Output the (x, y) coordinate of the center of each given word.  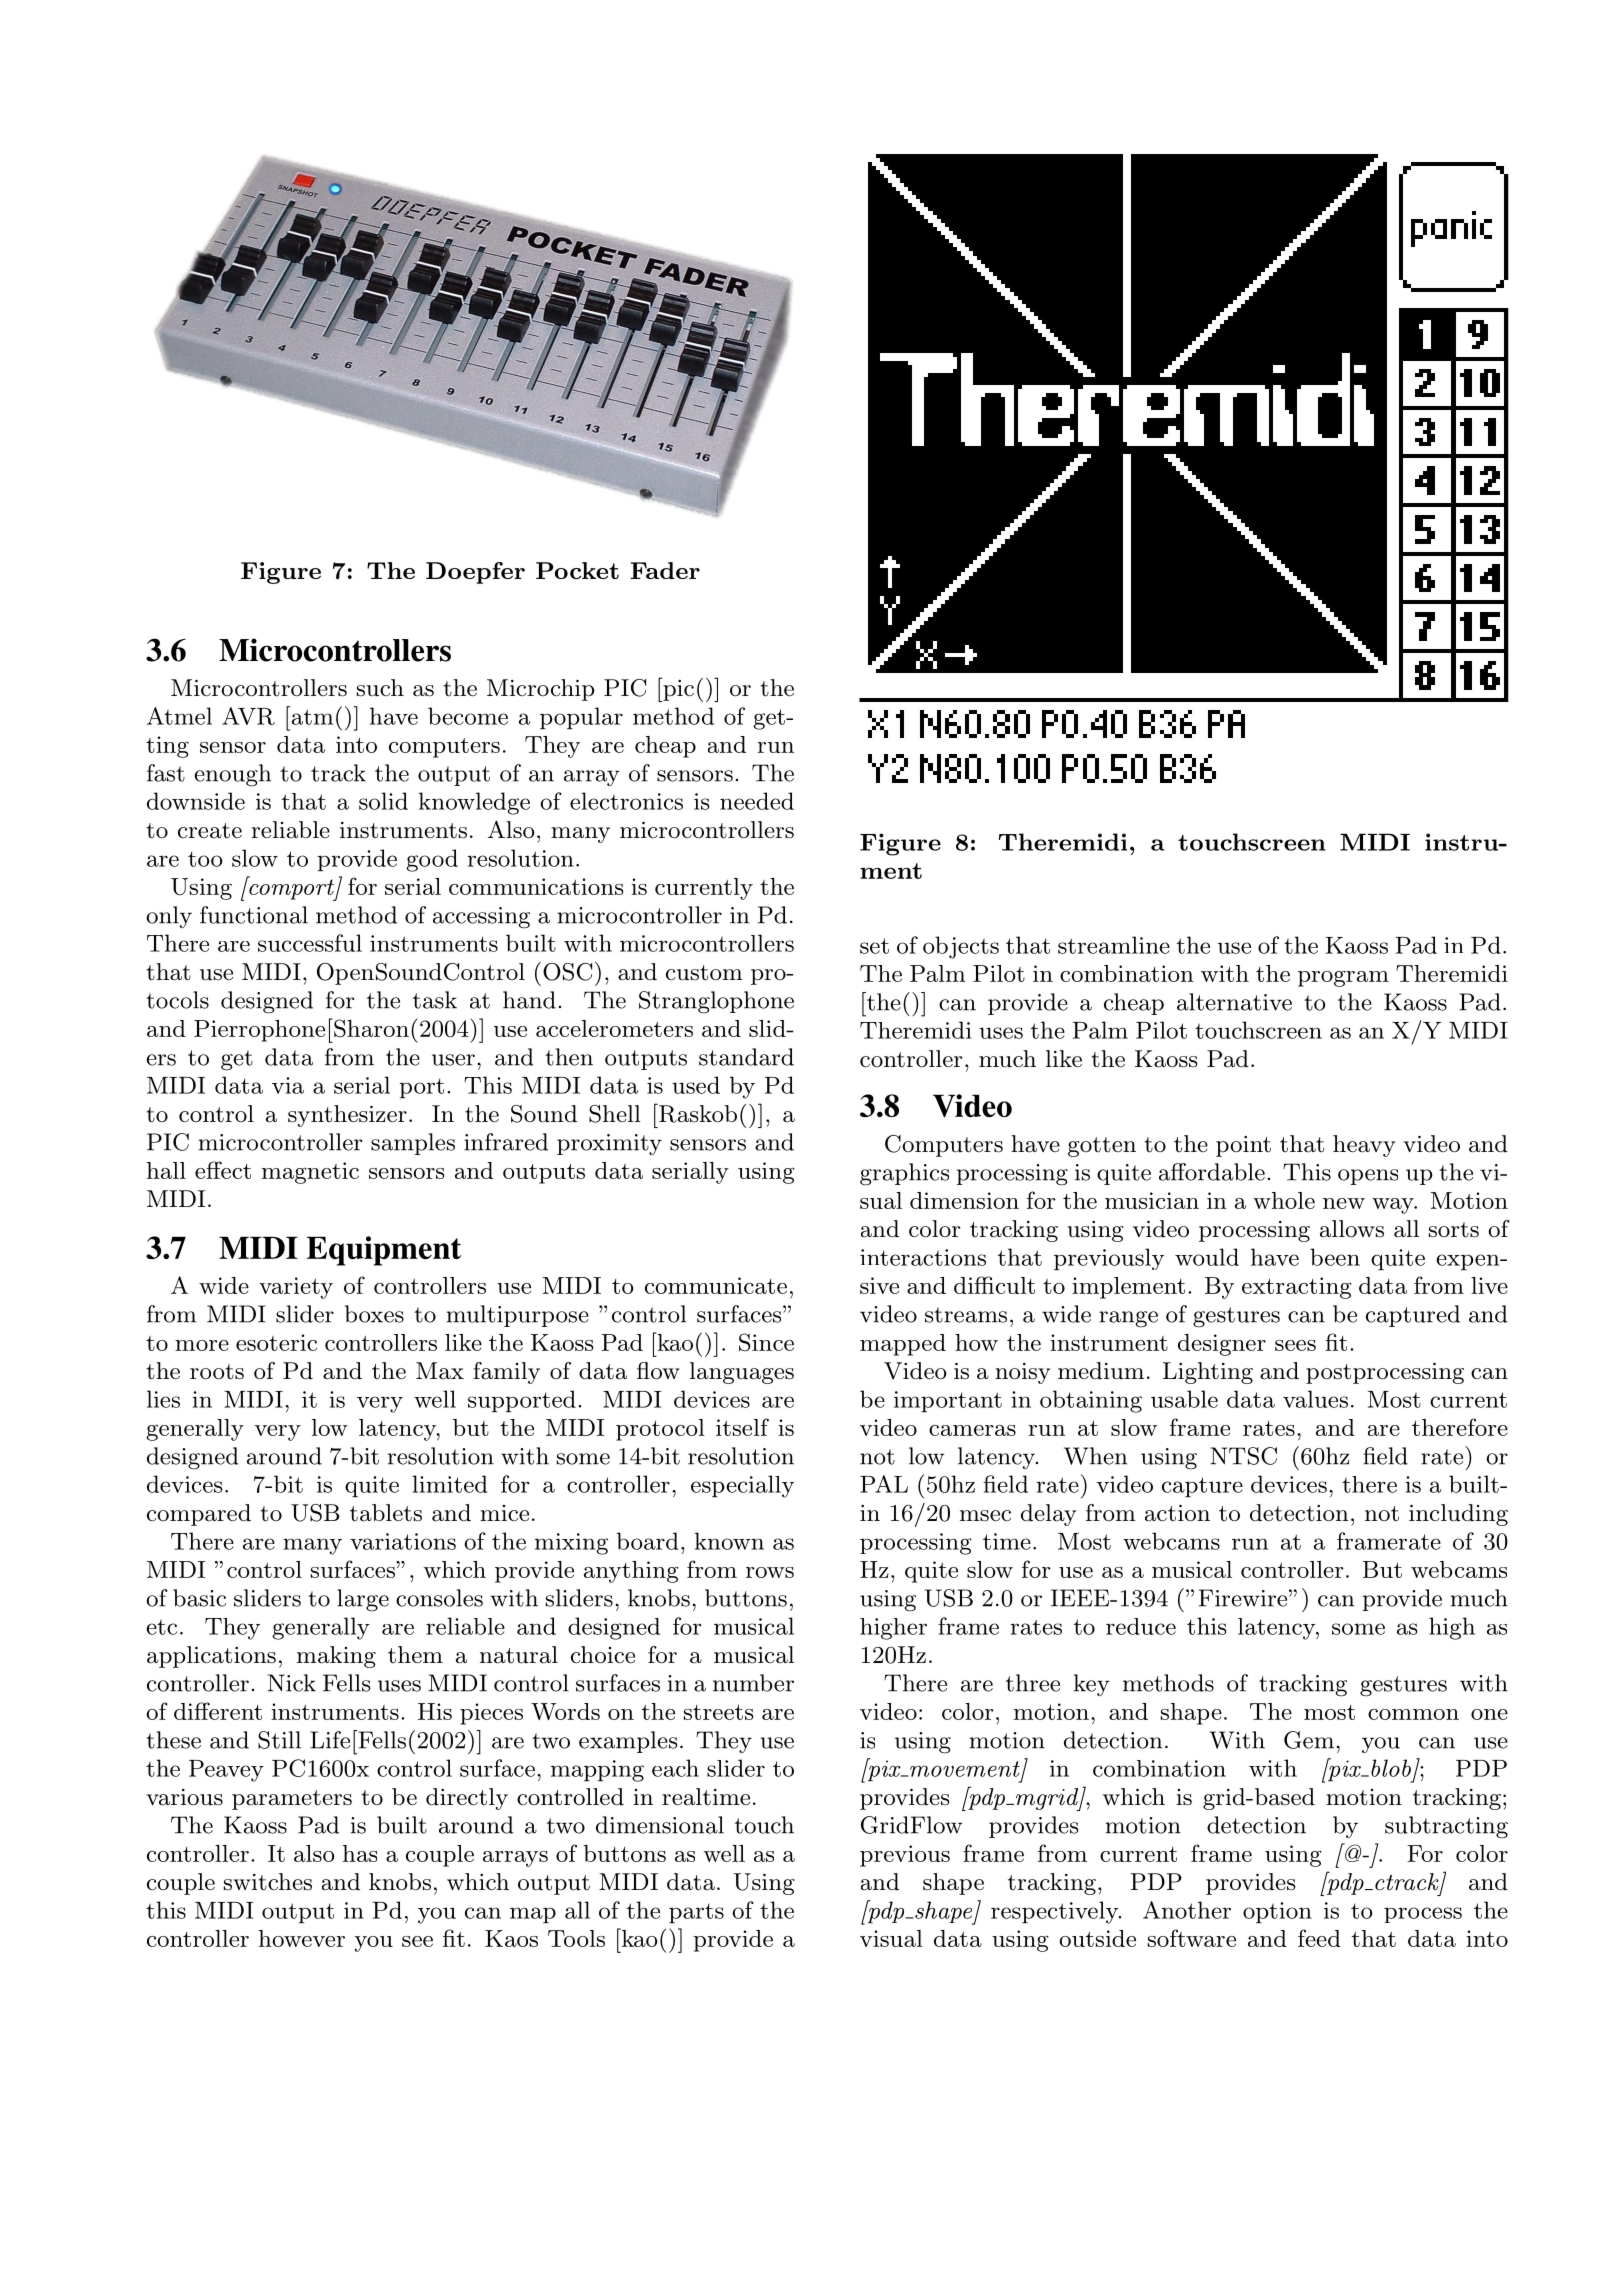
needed (757, 801)
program (1343, 979)
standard (746, 1057)
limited (450, 1484)
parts (696, 1913)
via (288, 1085)
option (1277, 1913)
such (380, 688)
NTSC (1243, 1456)
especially (742, 1486)
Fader (665, 570)
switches (268, 1882)
